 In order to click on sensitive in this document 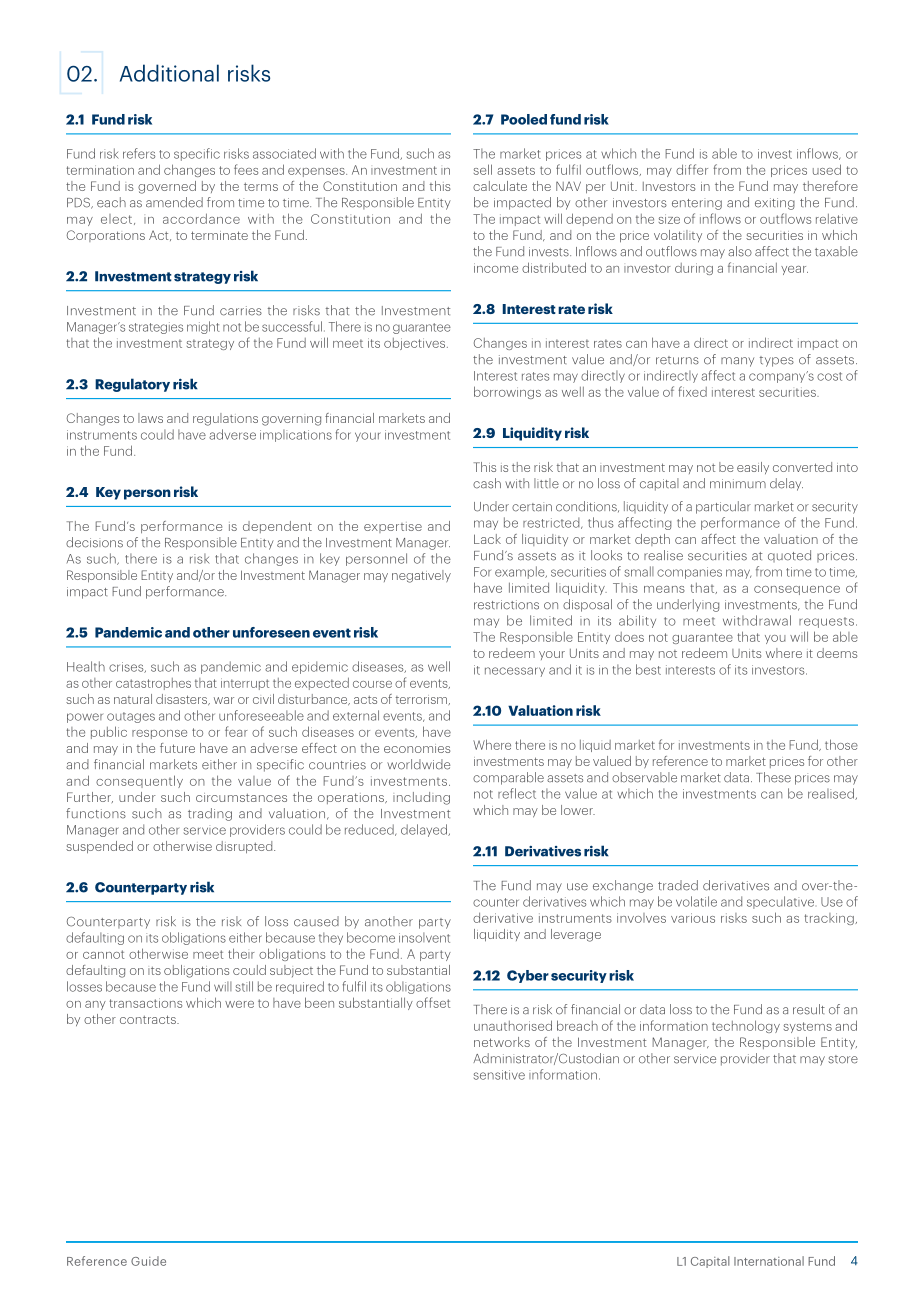, I will do `click(499, 1075)`.
